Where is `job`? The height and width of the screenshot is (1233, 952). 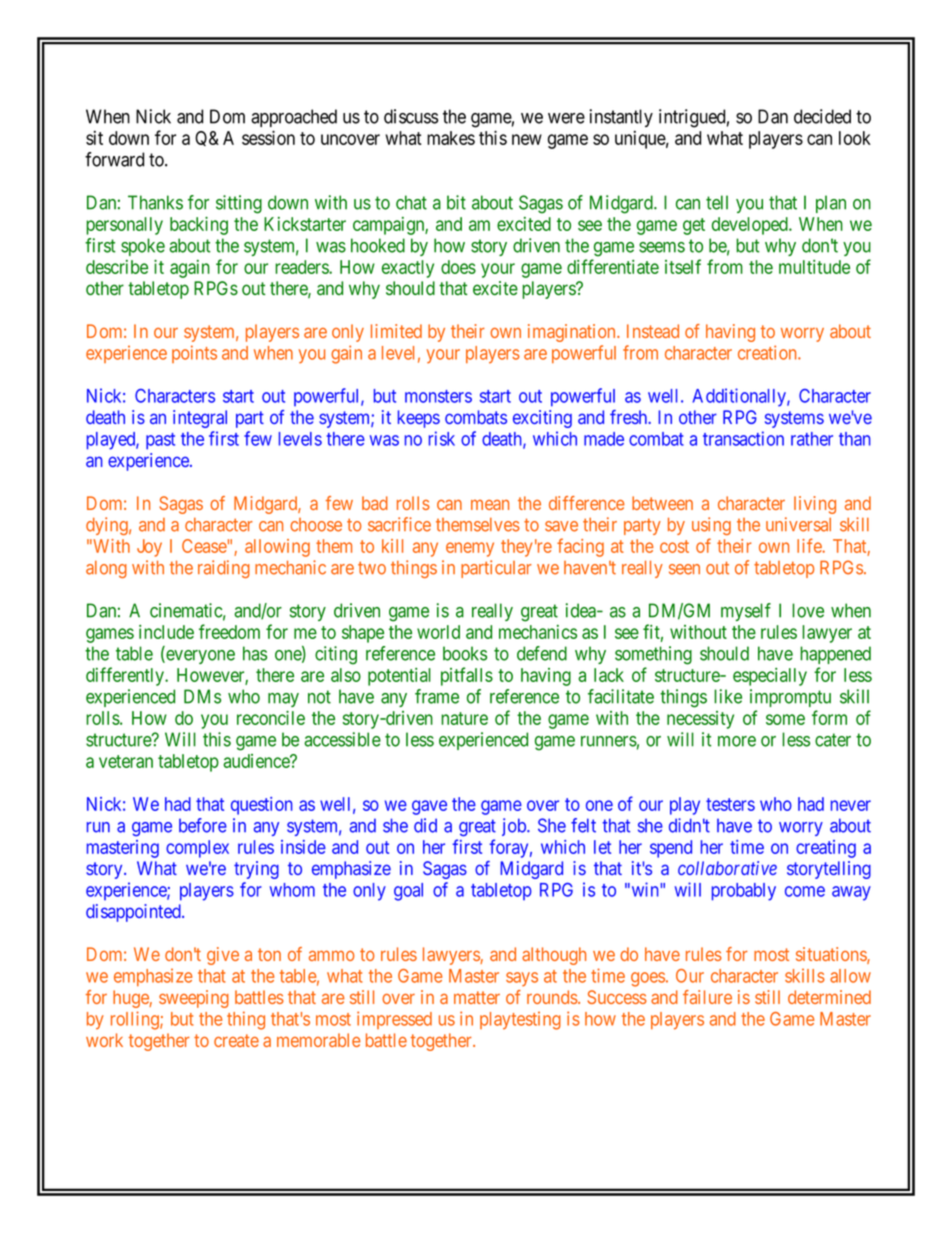 job is located at coordinates (515, 827).
